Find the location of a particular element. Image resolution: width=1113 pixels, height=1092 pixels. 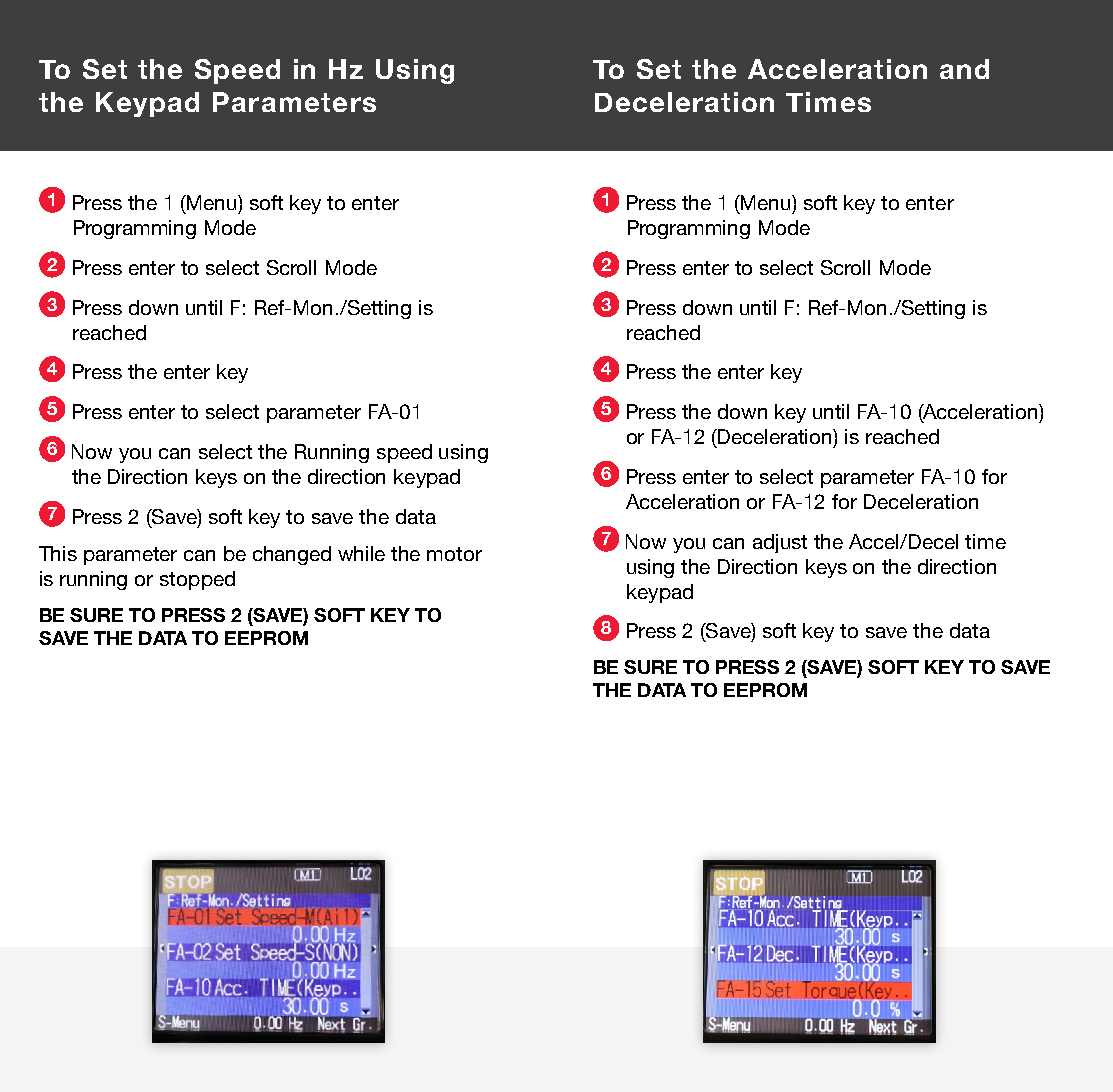

adjust is located at coordinates (780, 543).
